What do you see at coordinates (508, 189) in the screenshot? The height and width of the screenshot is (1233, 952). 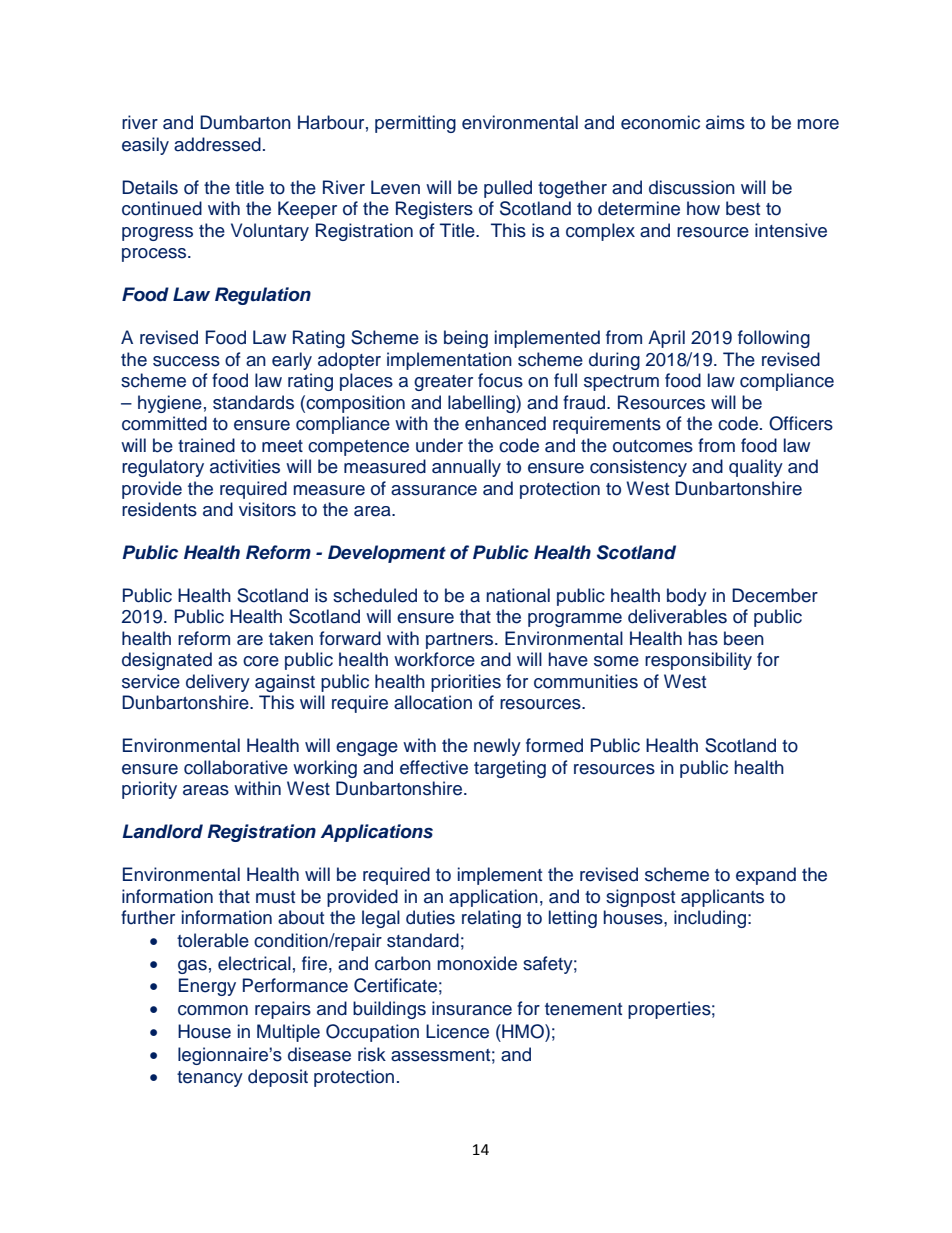 I see `pulled` at bounding box center [508, 189].
